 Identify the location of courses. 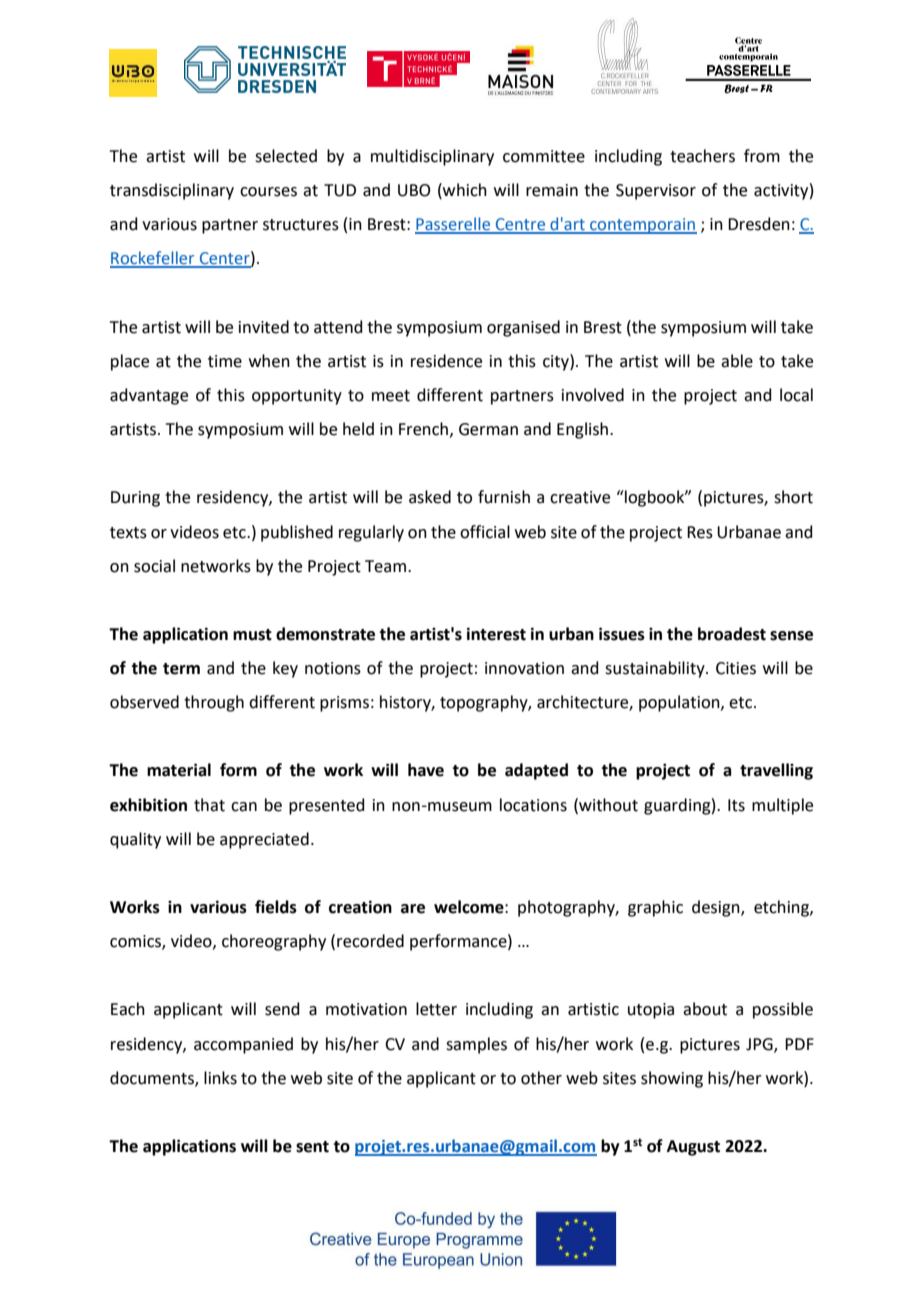
(268, 192).
